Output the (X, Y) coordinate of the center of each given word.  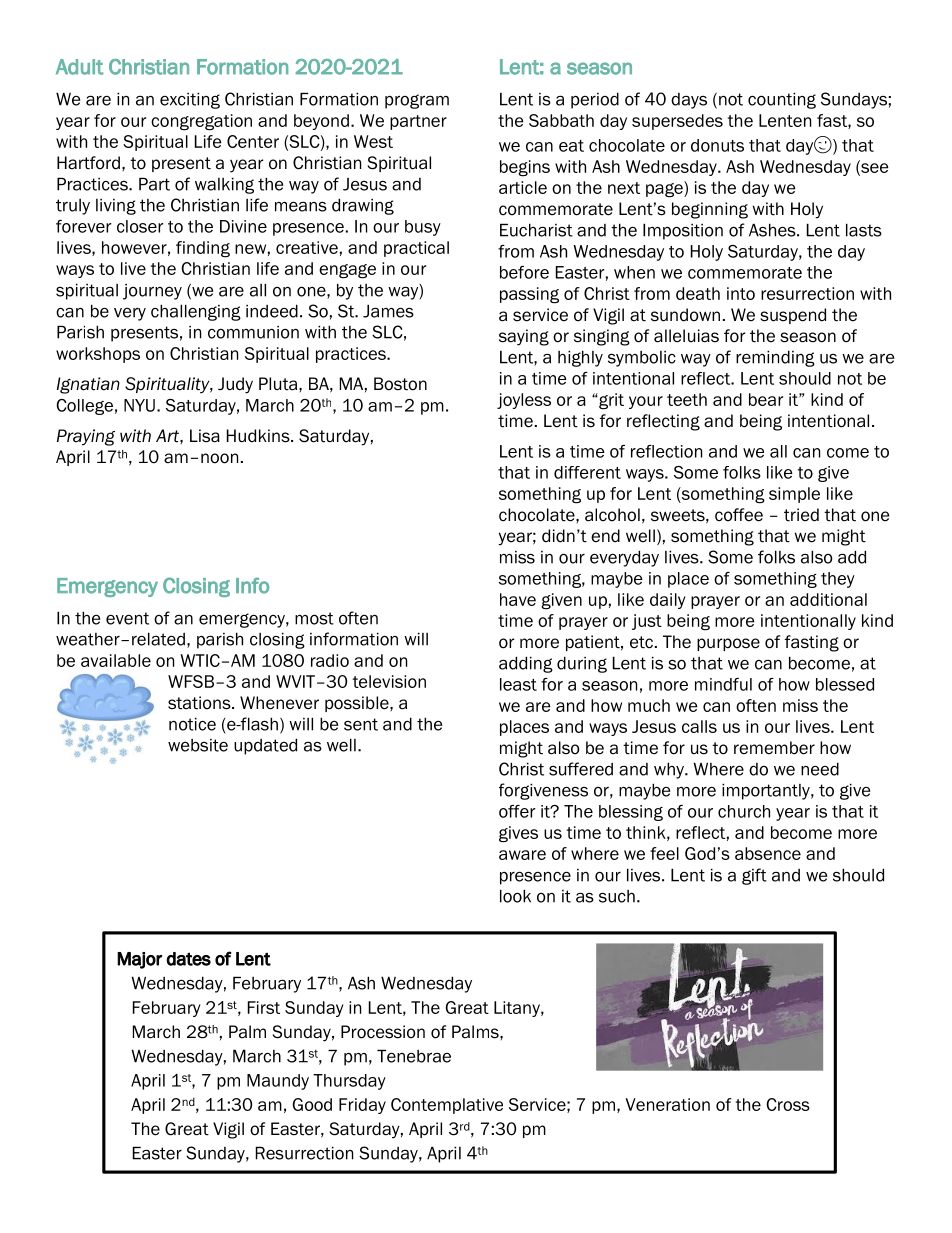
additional (828, 599)
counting (782, 100)
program (417, 101)
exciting (190, 100)
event (127, 618)
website (198, 745)
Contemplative (447, 1106)
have (518, 599)
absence (768, 853)
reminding (775, 358)
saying (524, 337)
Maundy (278, 1082)
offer (517, 811)
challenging (196, 312)
